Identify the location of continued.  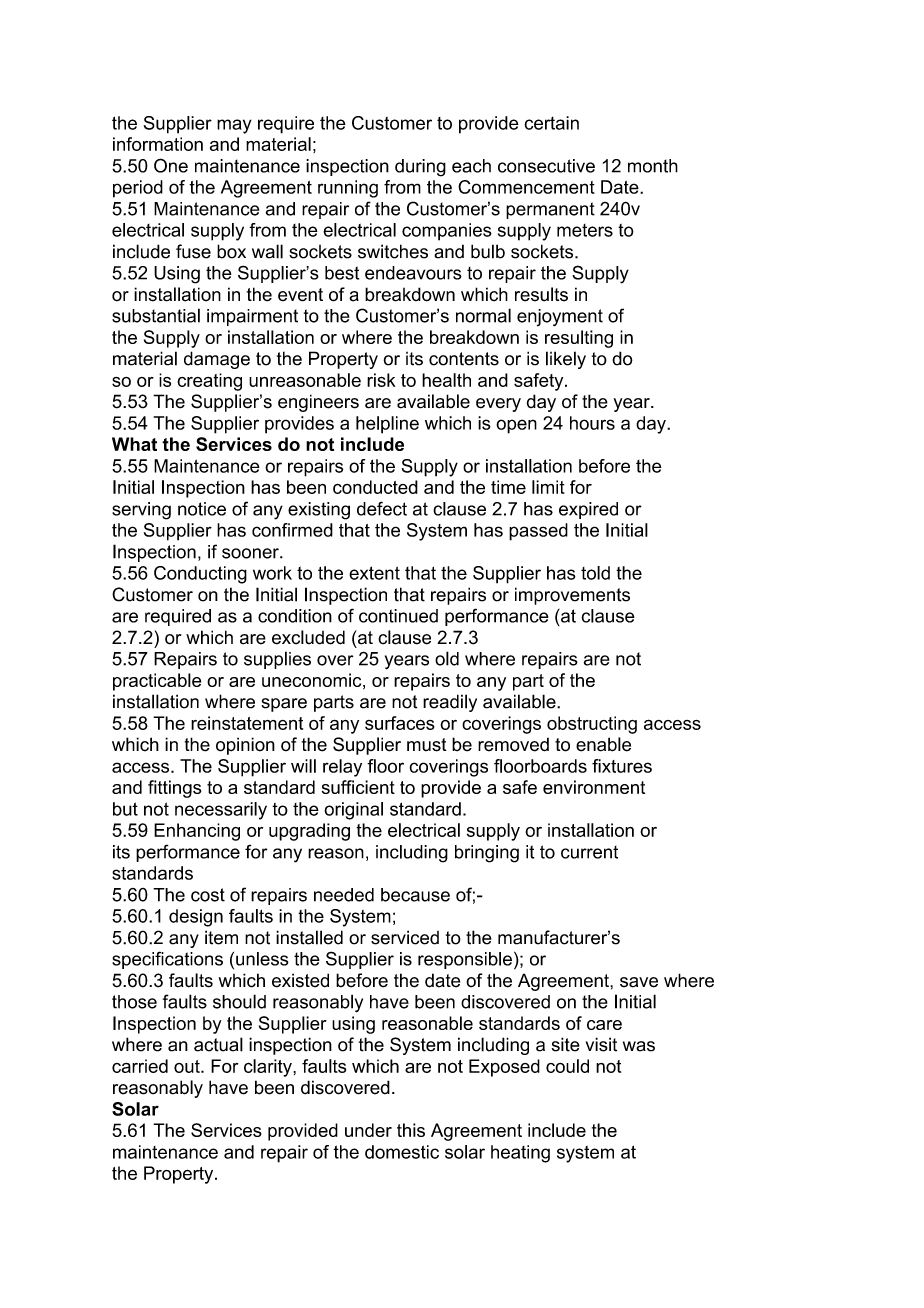
(398, 616).
